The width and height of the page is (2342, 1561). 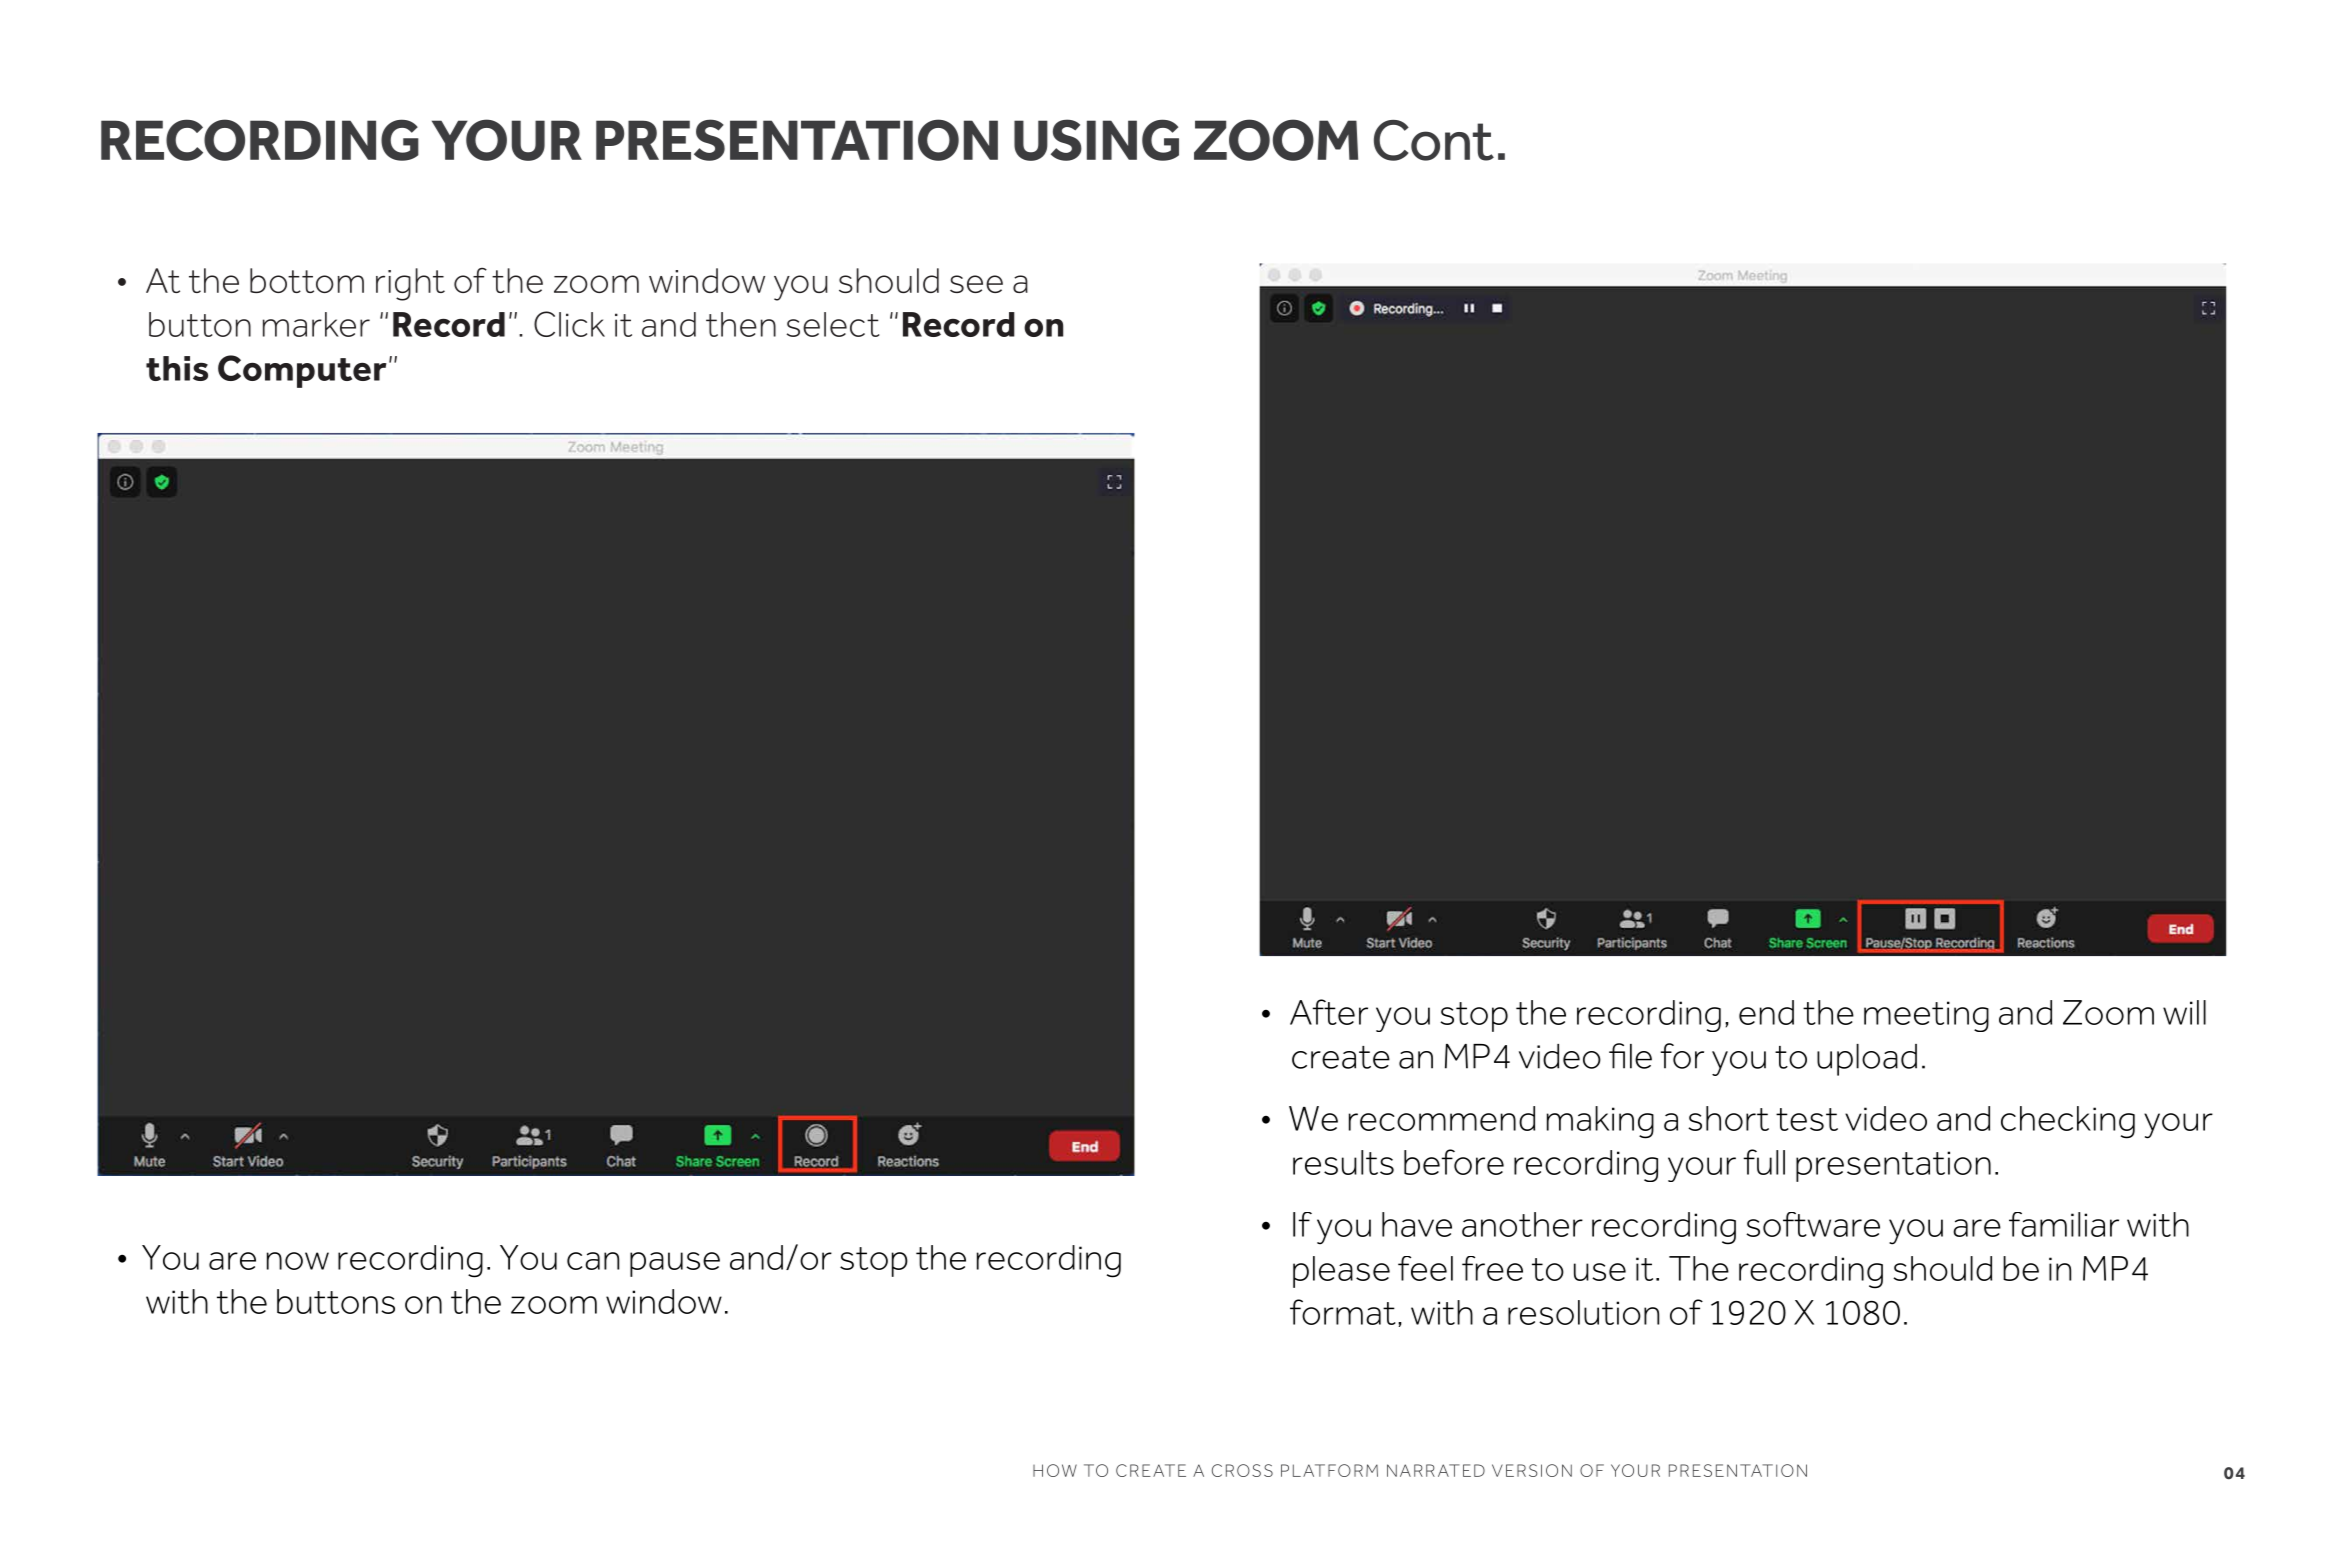 I want to click on USING, so click(x=1096, y=140).
